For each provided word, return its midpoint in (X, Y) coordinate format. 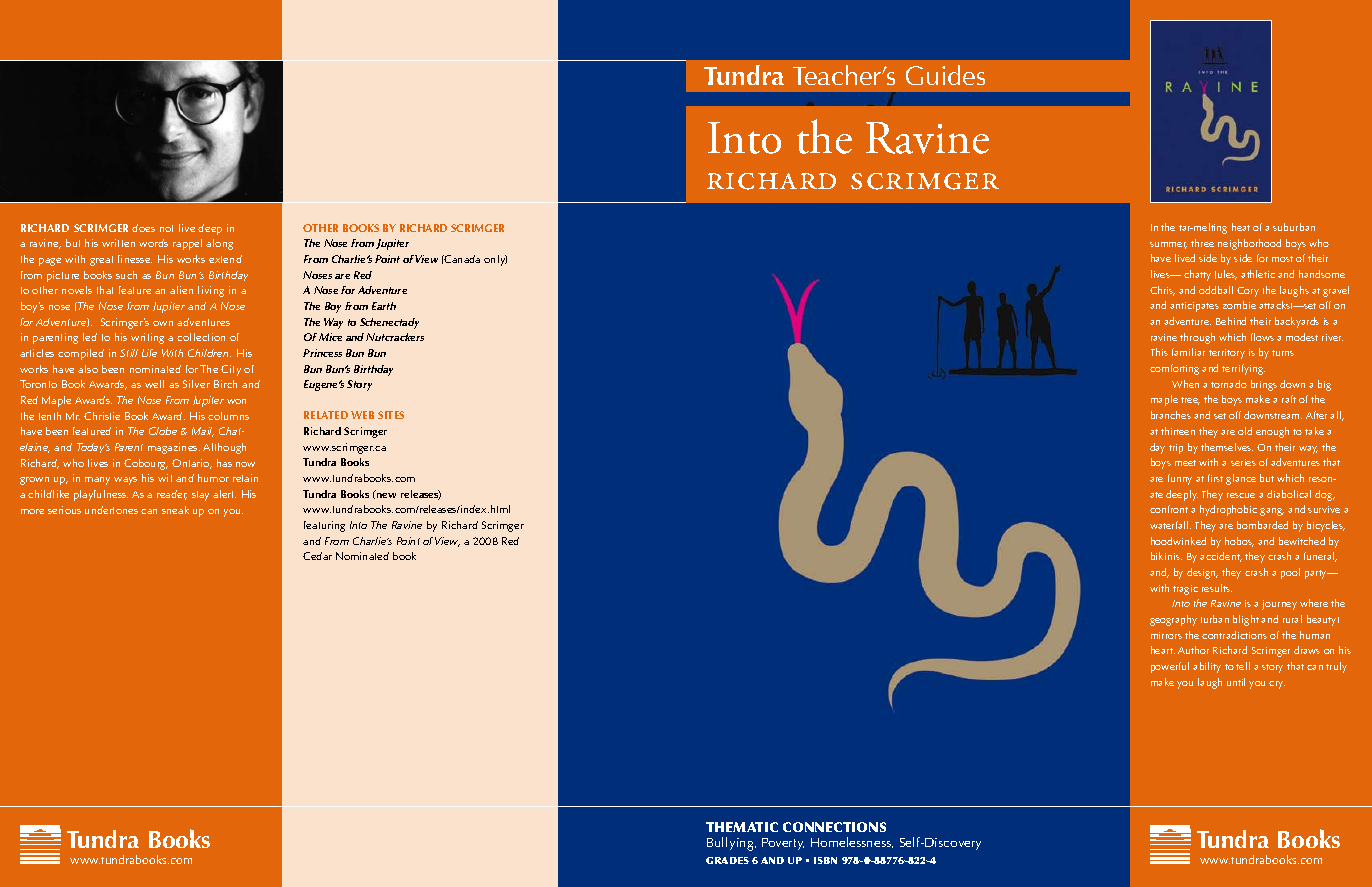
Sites (391, 415)
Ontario (192, 464)
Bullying (731, 844)
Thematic (742, 827)
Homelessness (852, 842)
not (166, 228)
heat (1241, 227)
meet (1185, 463)
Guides (945, 75)
